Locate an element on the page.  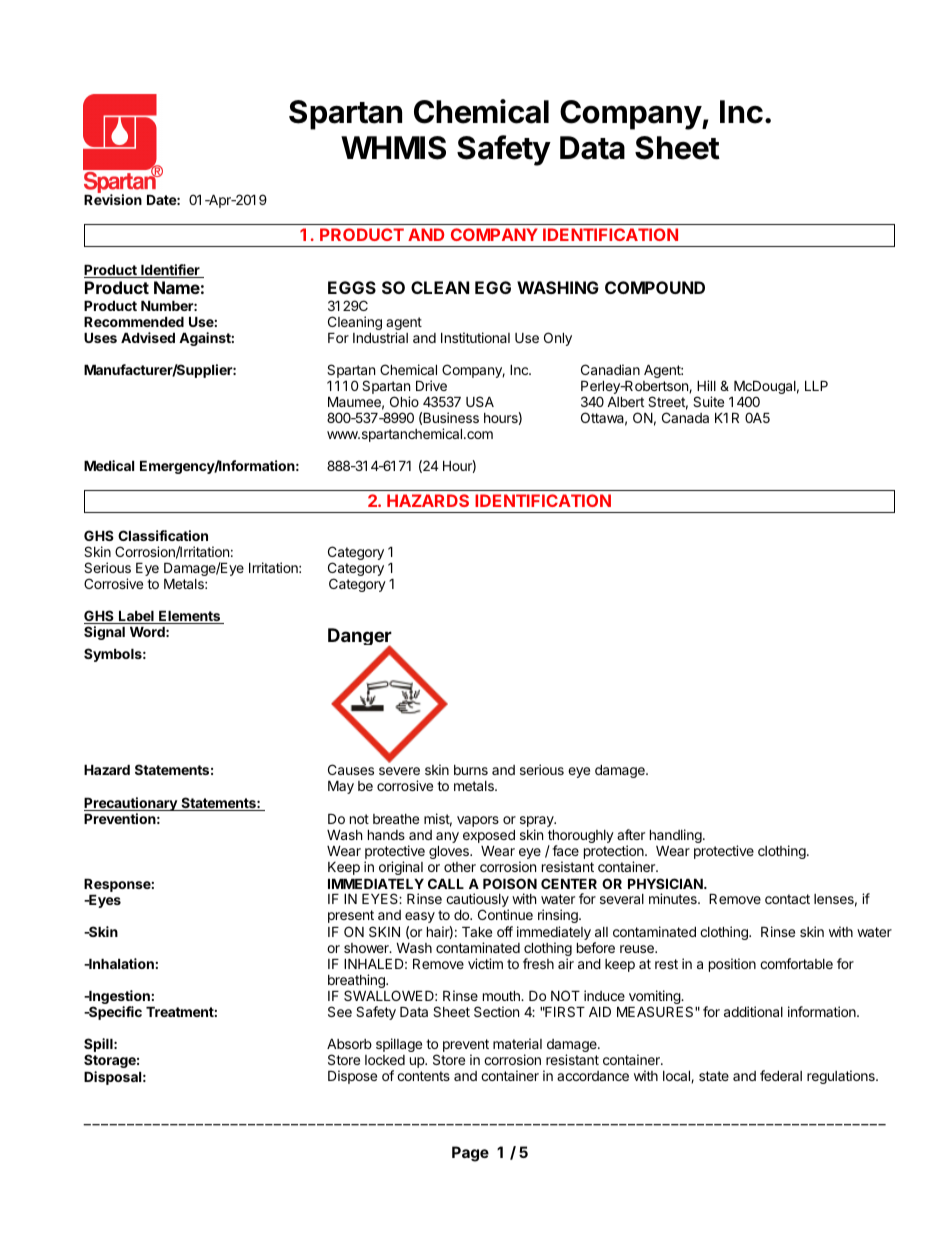
Precautionary is located at coordinates (131, 805).
